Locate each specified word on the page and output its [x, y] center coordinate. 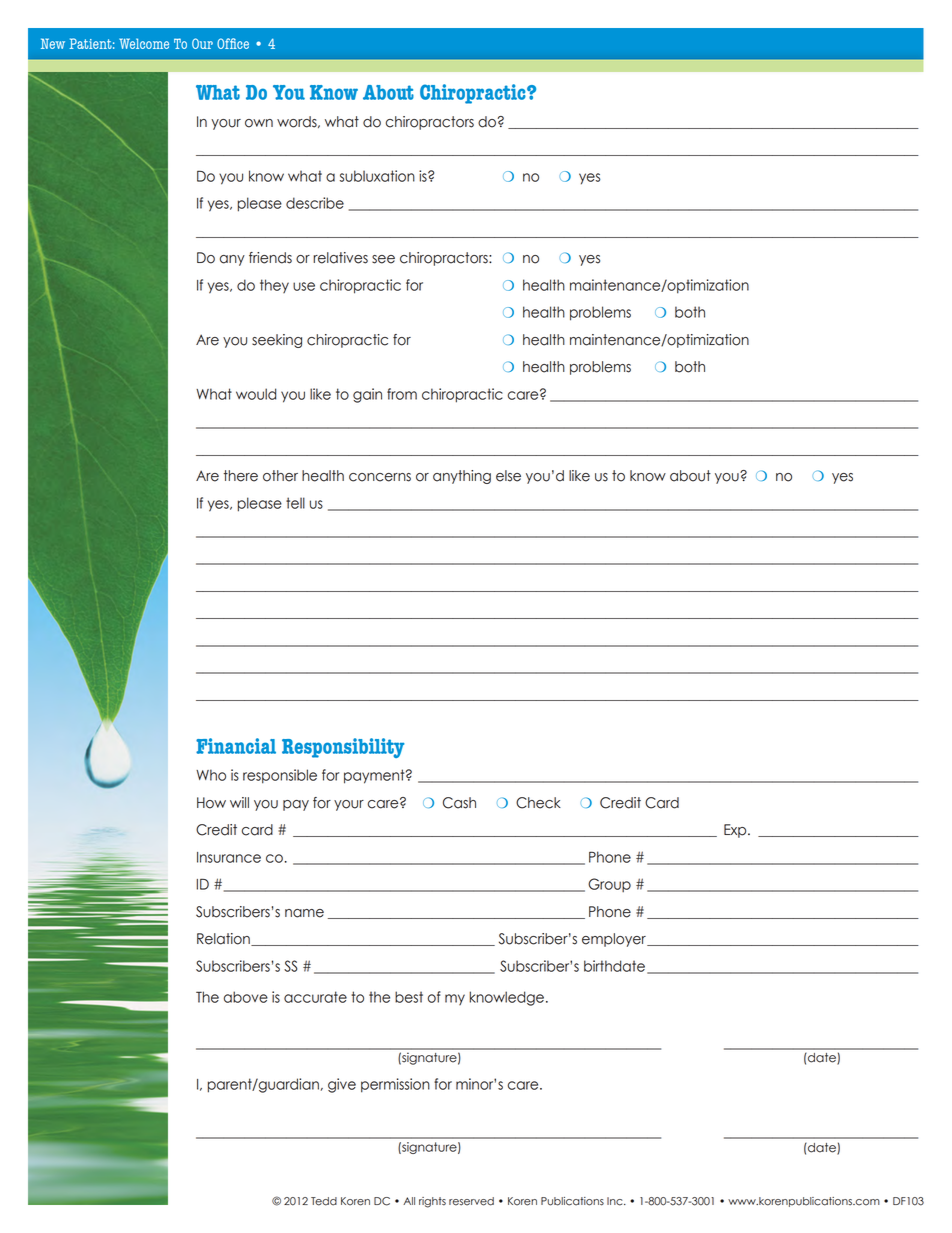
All [409, 1201]
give [342, 1085]
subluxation [377, 176]
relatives [340, 258]
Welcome [144, 43]
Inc [616, 1201]
